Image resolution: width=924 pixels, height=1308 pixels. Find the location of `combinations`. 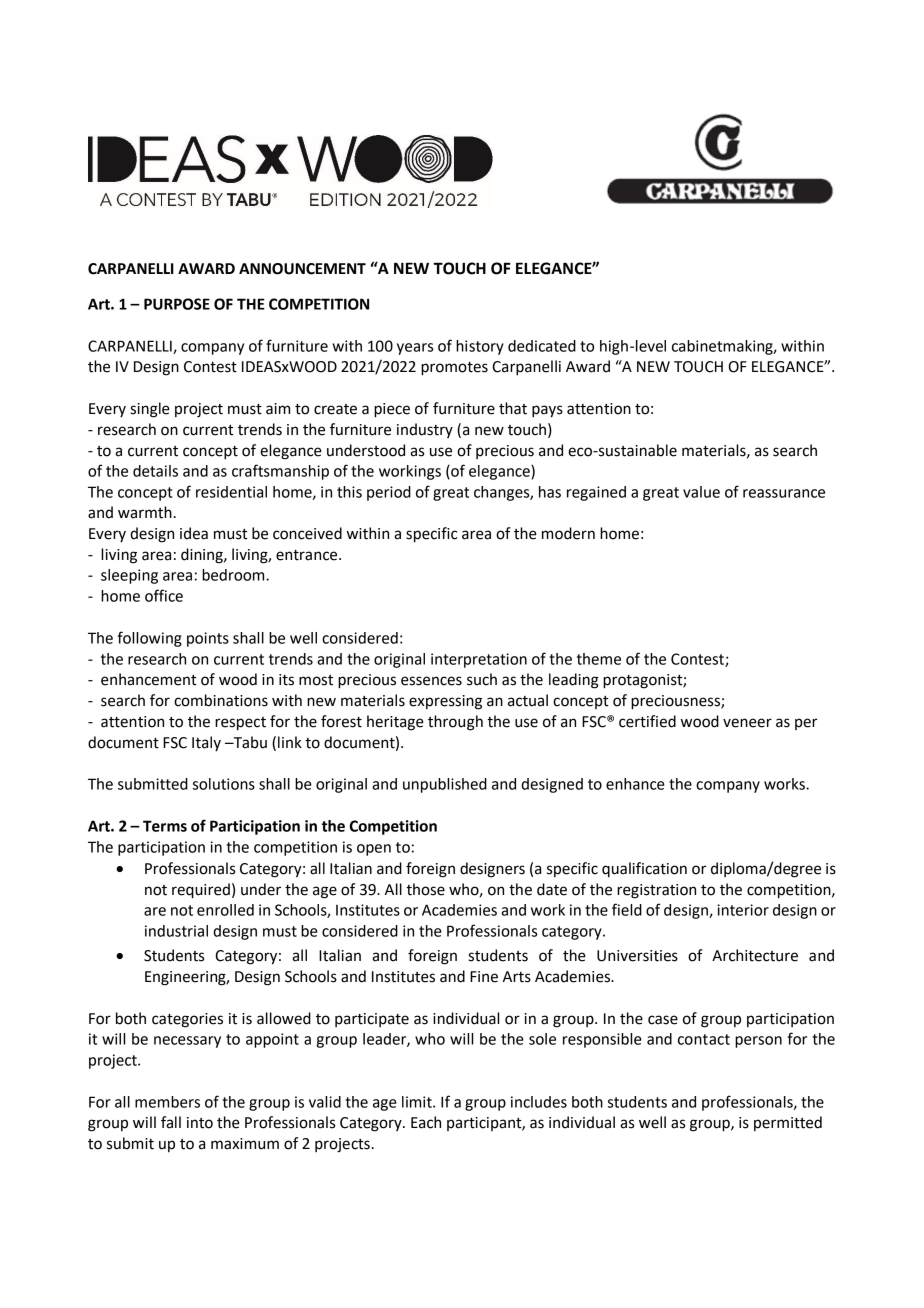

combinations is located at coordinates (221, 700).
